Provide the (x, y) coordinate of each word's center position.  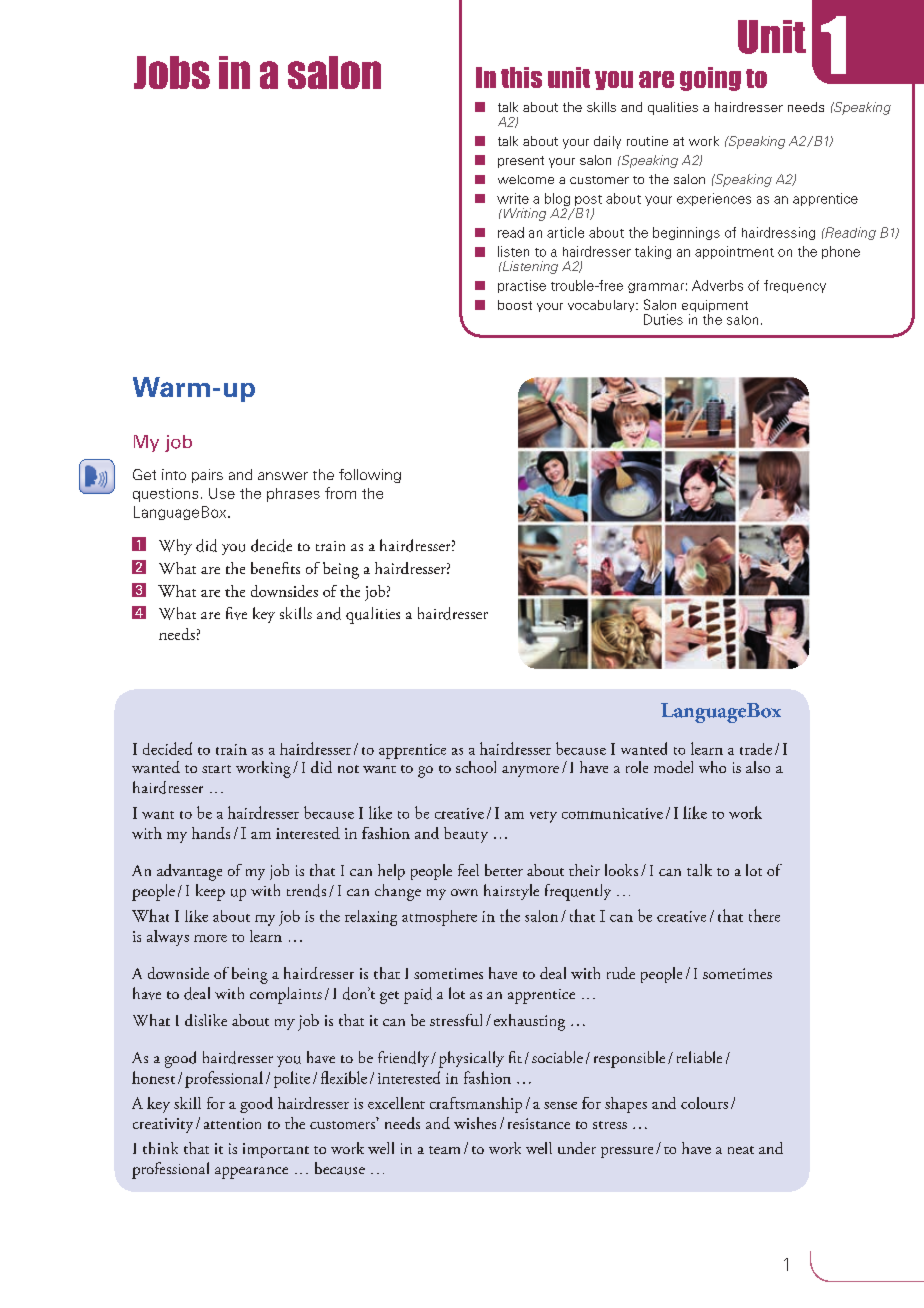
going (710, 79)
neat (741, 1150)
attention (232, 1123)
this (521, 77)
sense (560, 1105)
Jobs (172, 72)
